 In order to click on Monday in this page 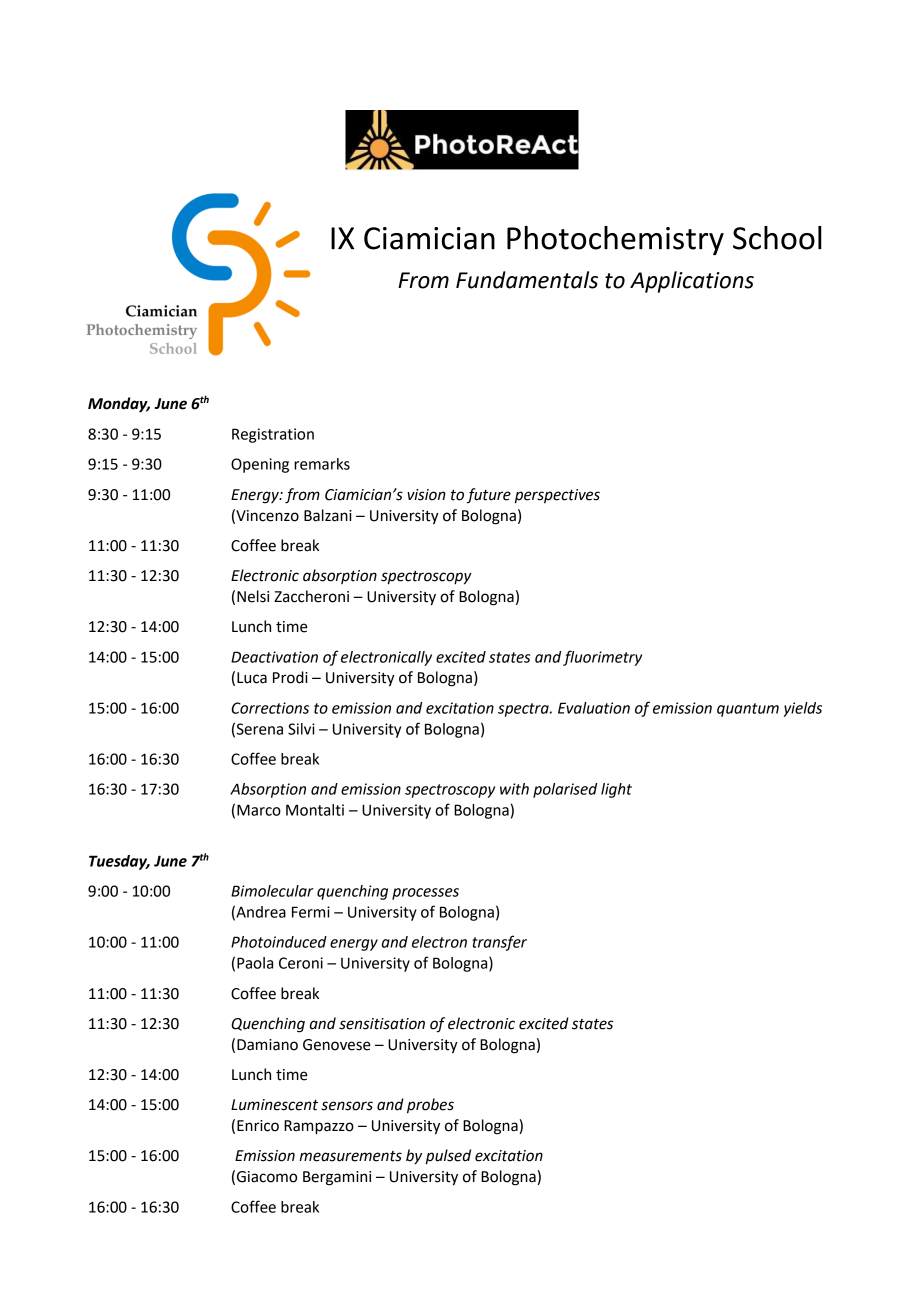, I will do `click(119, 405)`.
